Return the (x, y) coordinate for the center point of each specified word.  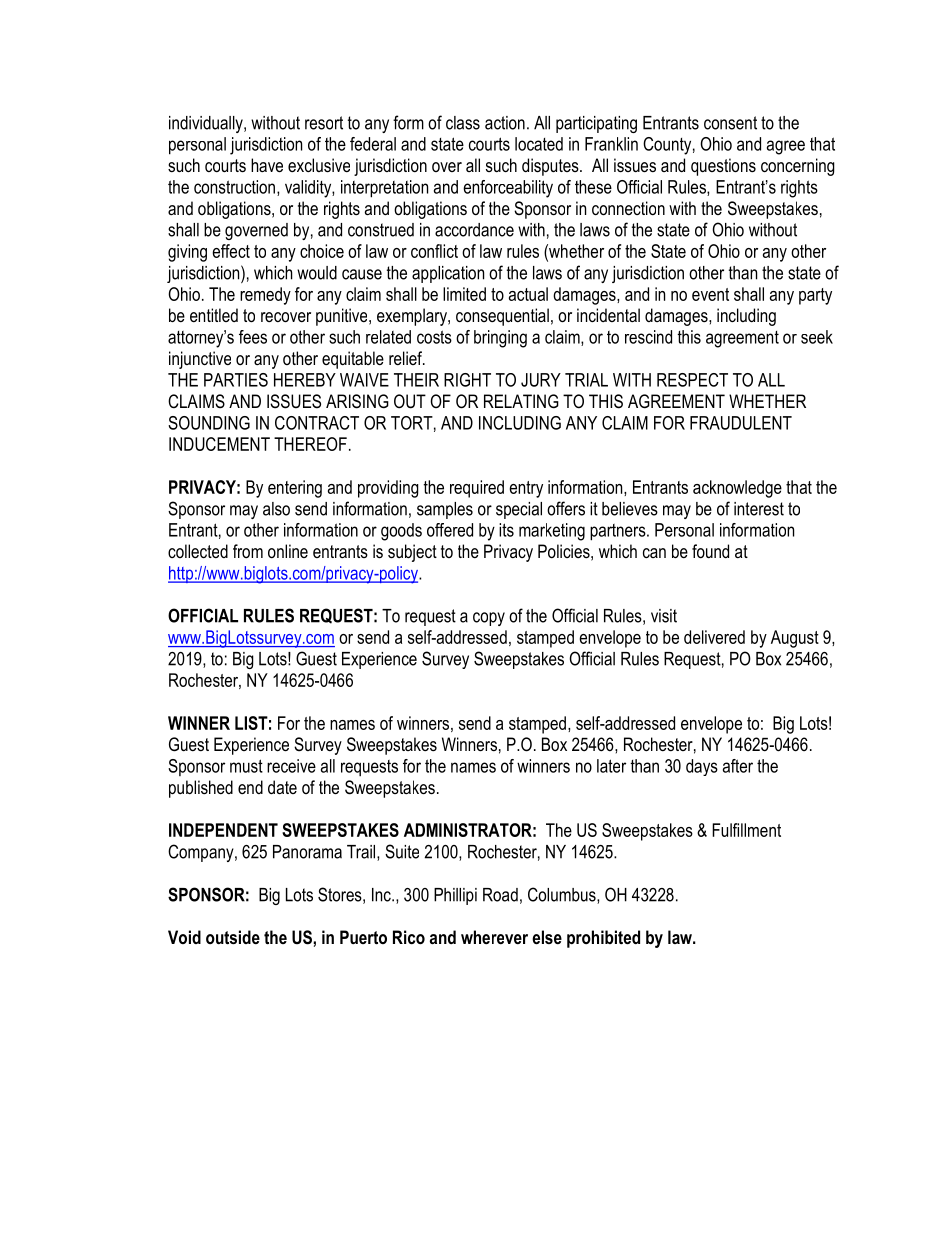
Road (500, 895)
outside (233, 937)
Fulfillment (746, 830)
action (505, 123)
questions (723, 167)
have (267, 165)
